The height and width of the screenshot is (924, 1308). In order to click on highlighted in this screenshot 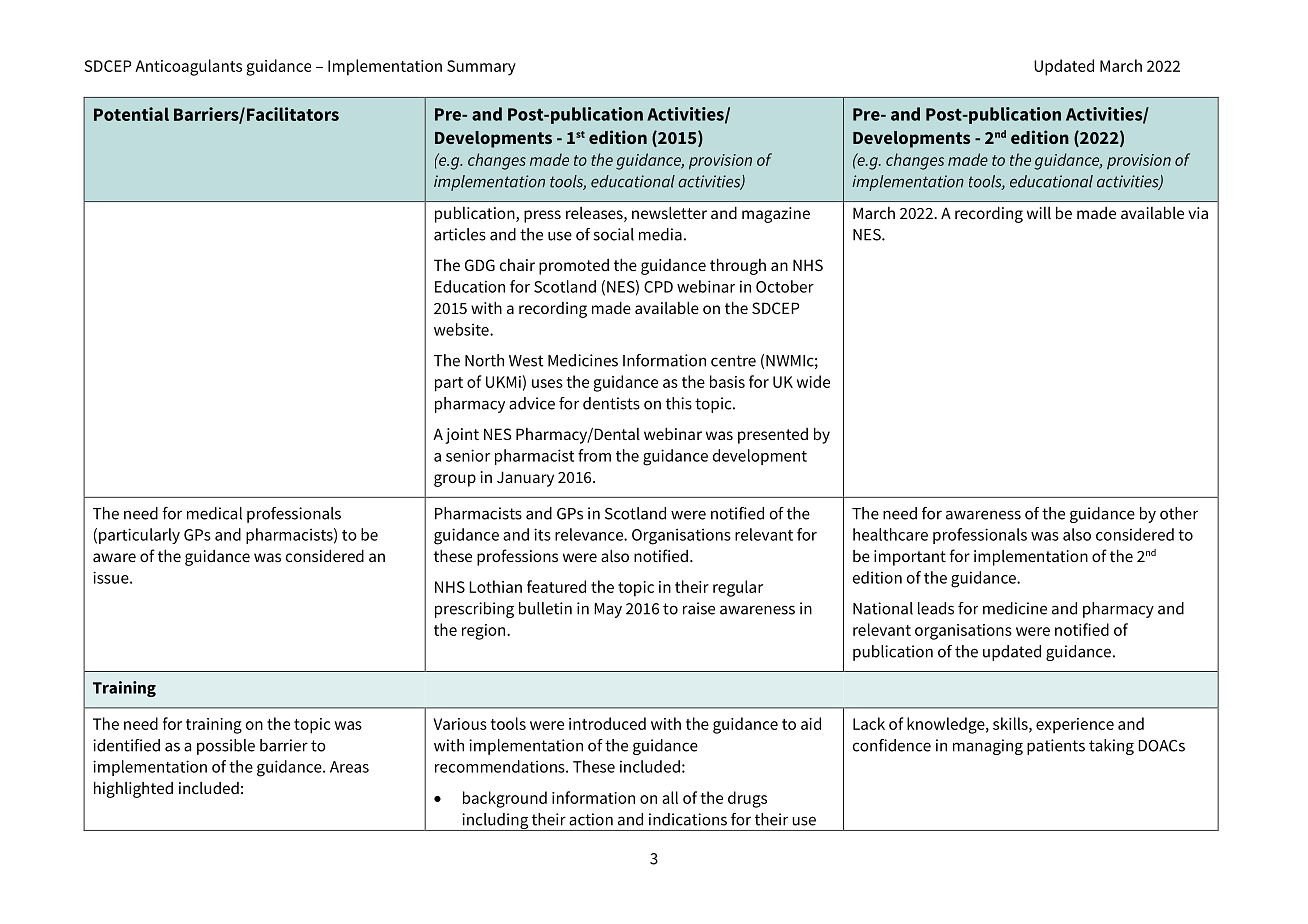, I will do `click(133, 789)`.
